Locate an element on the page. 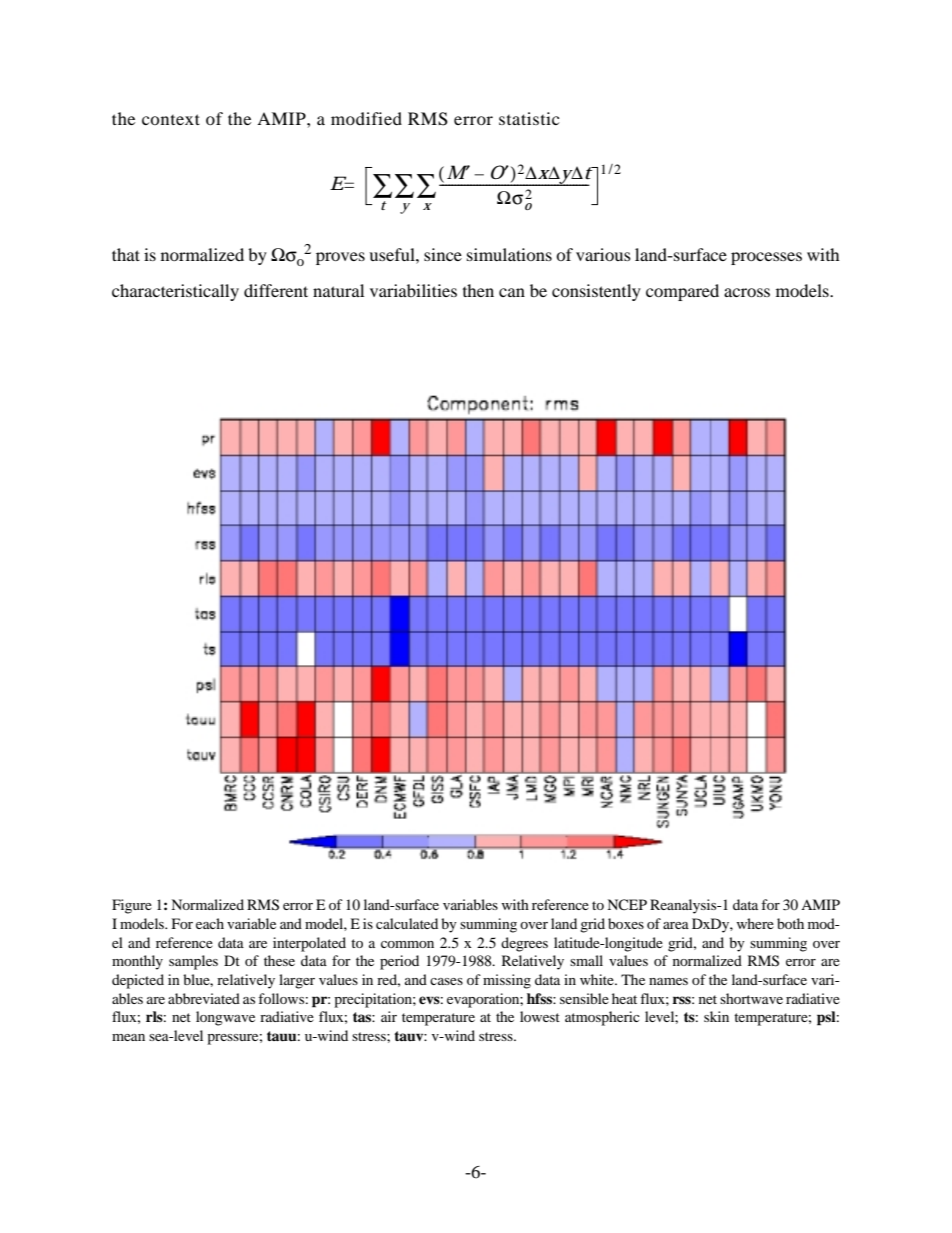 The height and width of the page is (1233, 952). compared is located at coordinates (682, 292).
